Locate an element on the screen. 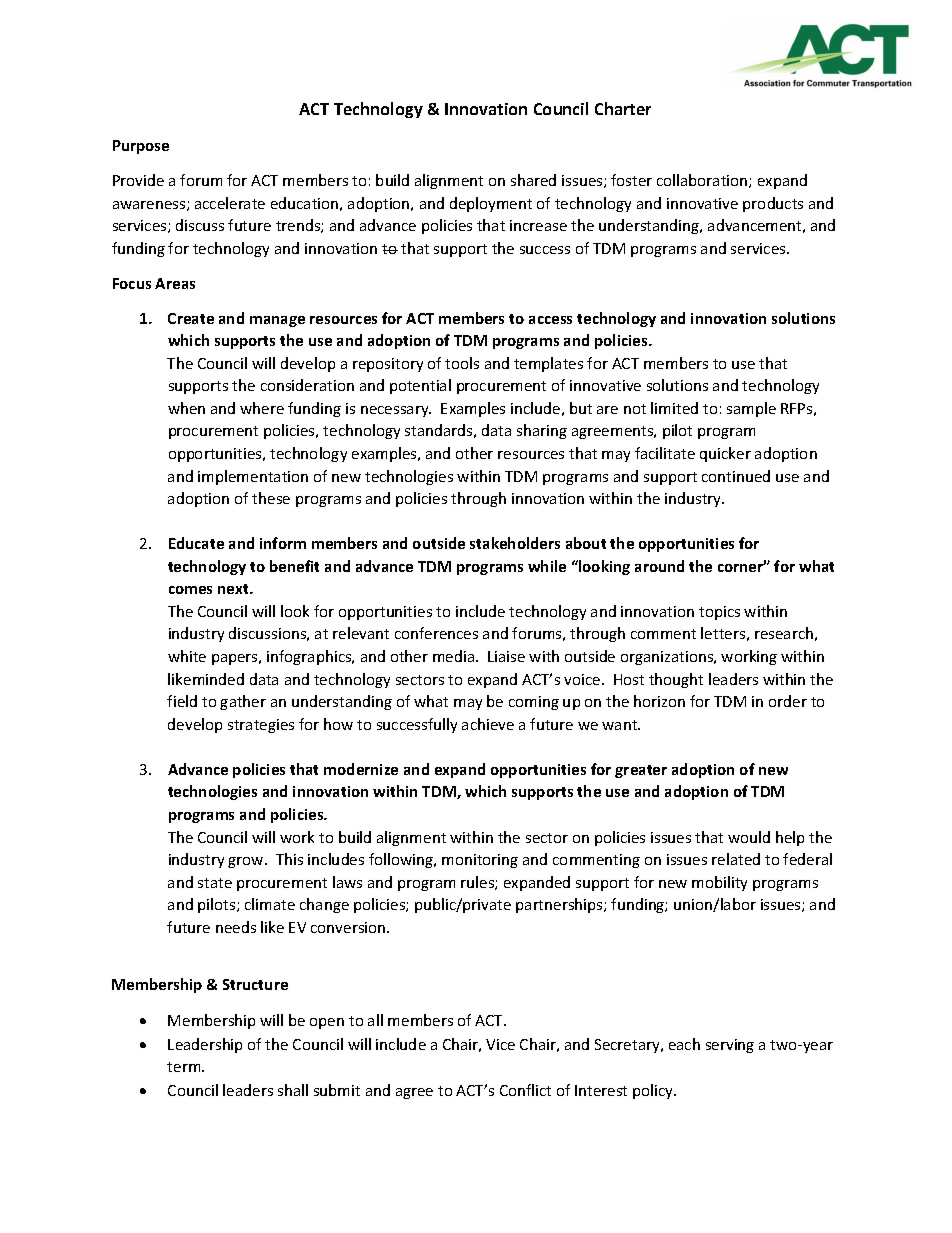 The width and height of the screenshot is (952, 1233). topics is located at coordinates (719, 613).
